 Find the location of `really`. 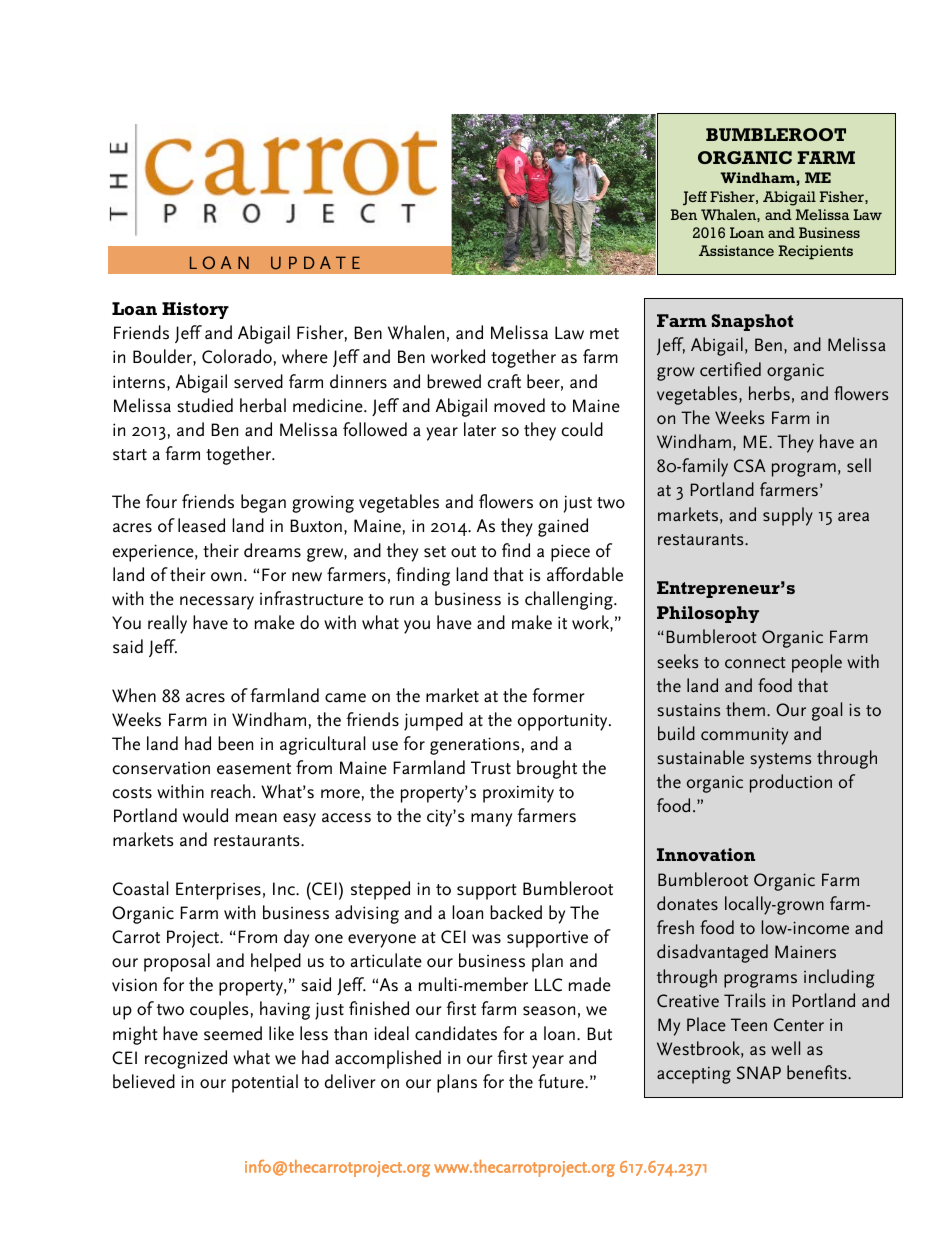

really is located at coordinates (167, 624).
